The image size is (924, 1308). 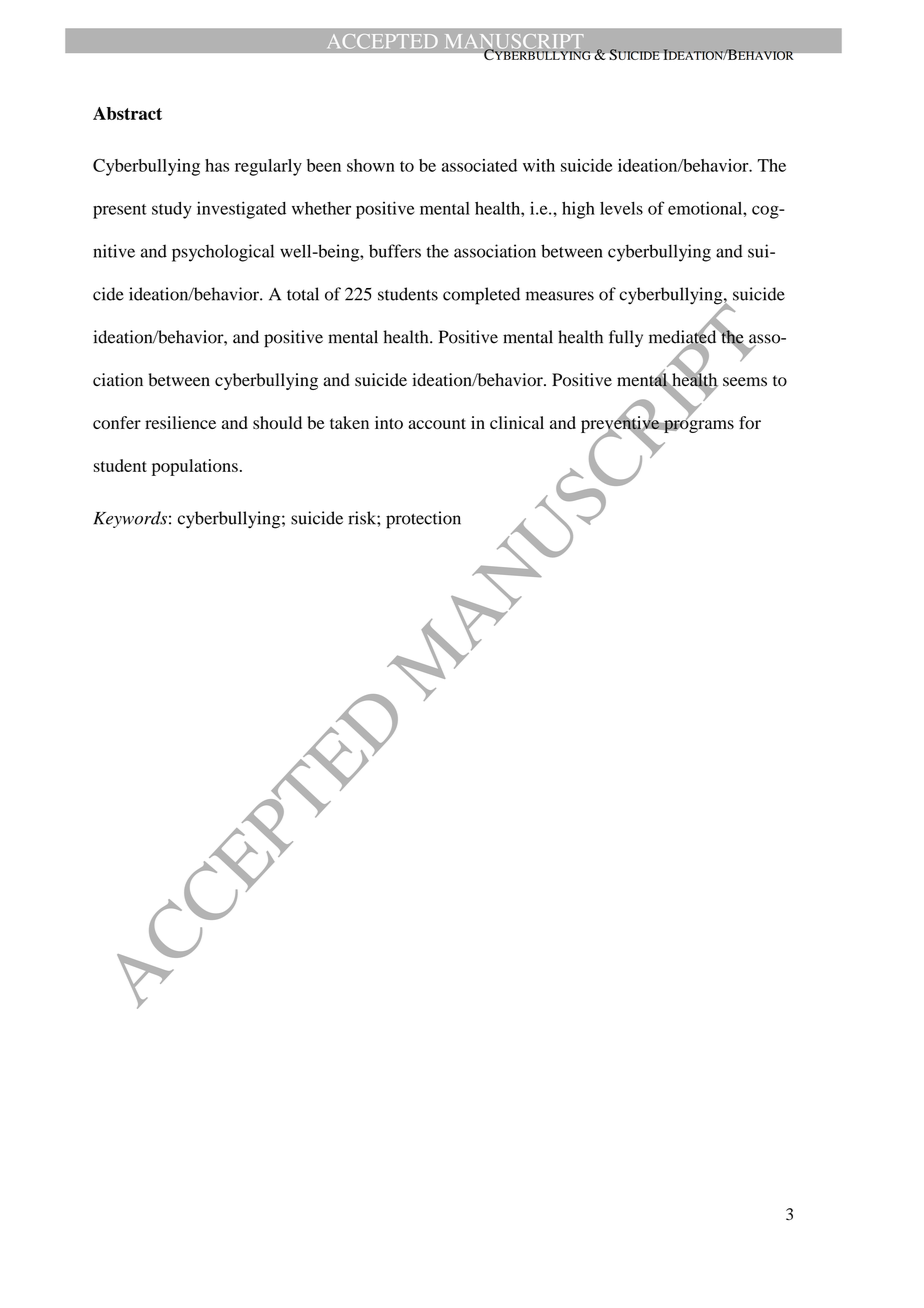 What do you see at coordinates (303, 294) in the screenshot?
I see `total` at bounding box center [303, 294].
